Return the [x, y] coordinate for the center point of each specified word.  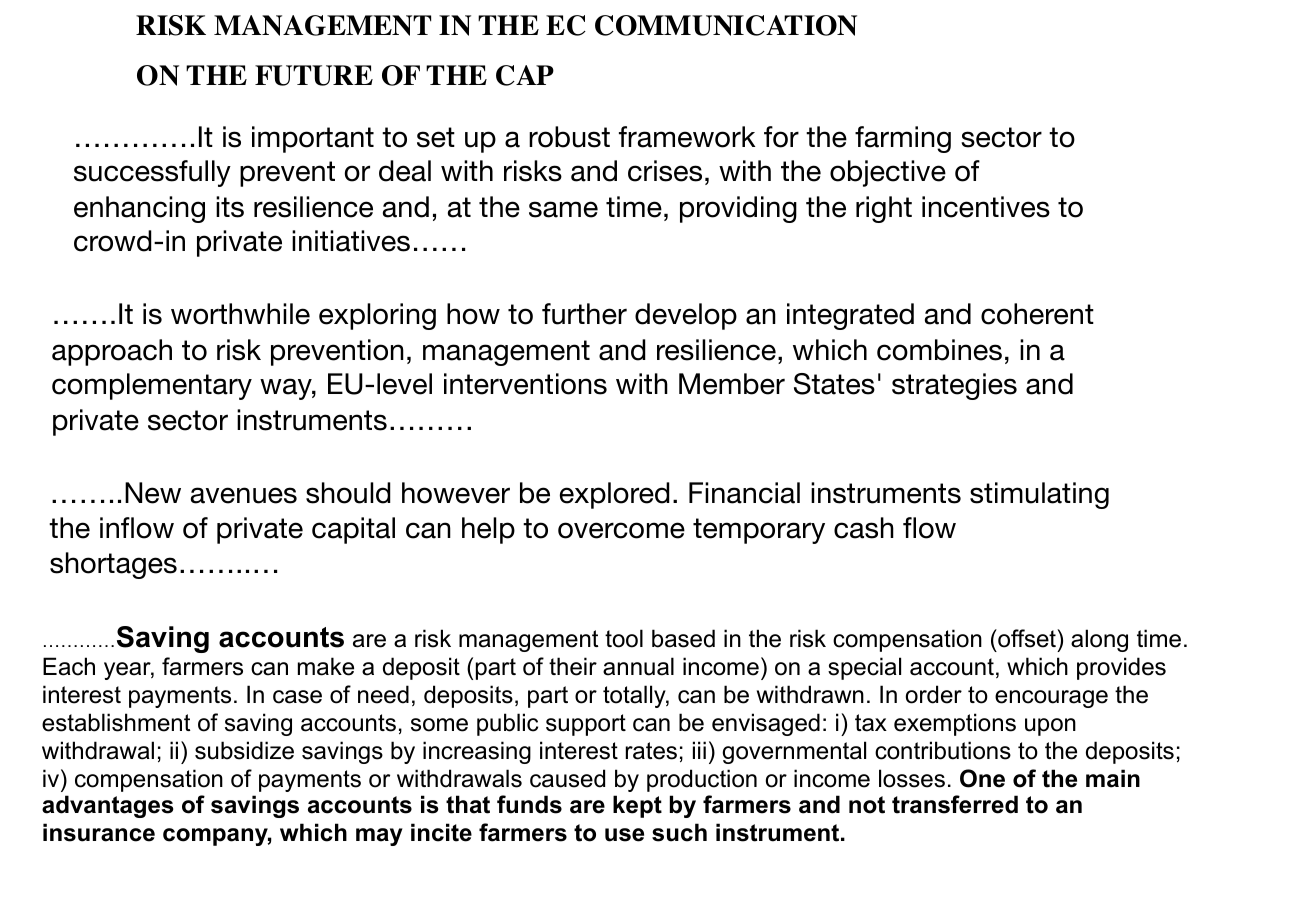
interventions [525, 384]
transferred [955, 804]
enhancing [139, 209]
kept [637, 806]
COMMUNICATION [726, 25]
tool [624, 638]
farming [903, 139]
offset [1027, 638]
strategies [954, 386]
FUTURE [314, 75]
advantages [107, 806]
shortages [113, 565]
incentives [986, 207]
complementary [152, 386]
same [563, 209]
